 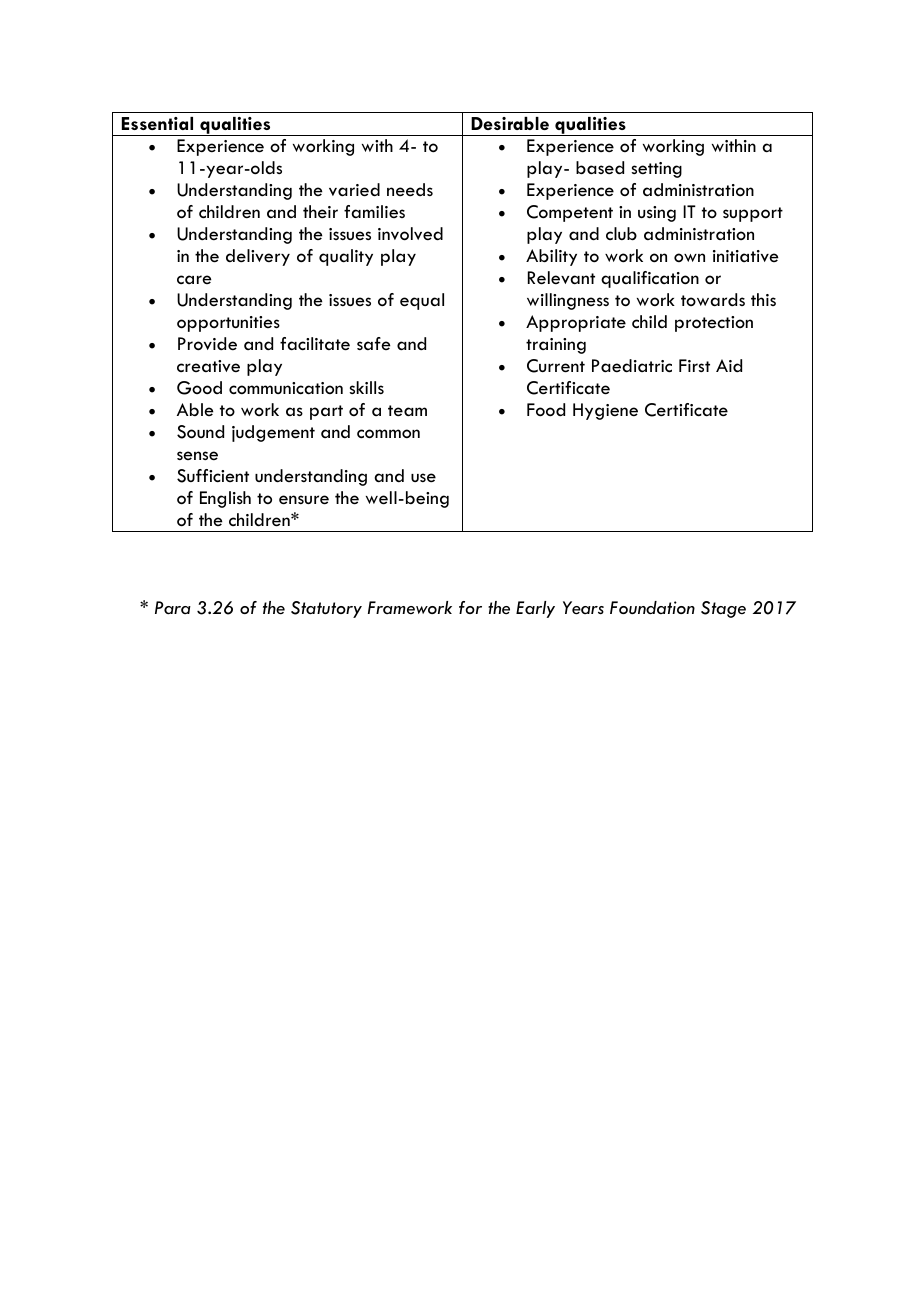 I want to click on needs, so click(x=410, y=189).
